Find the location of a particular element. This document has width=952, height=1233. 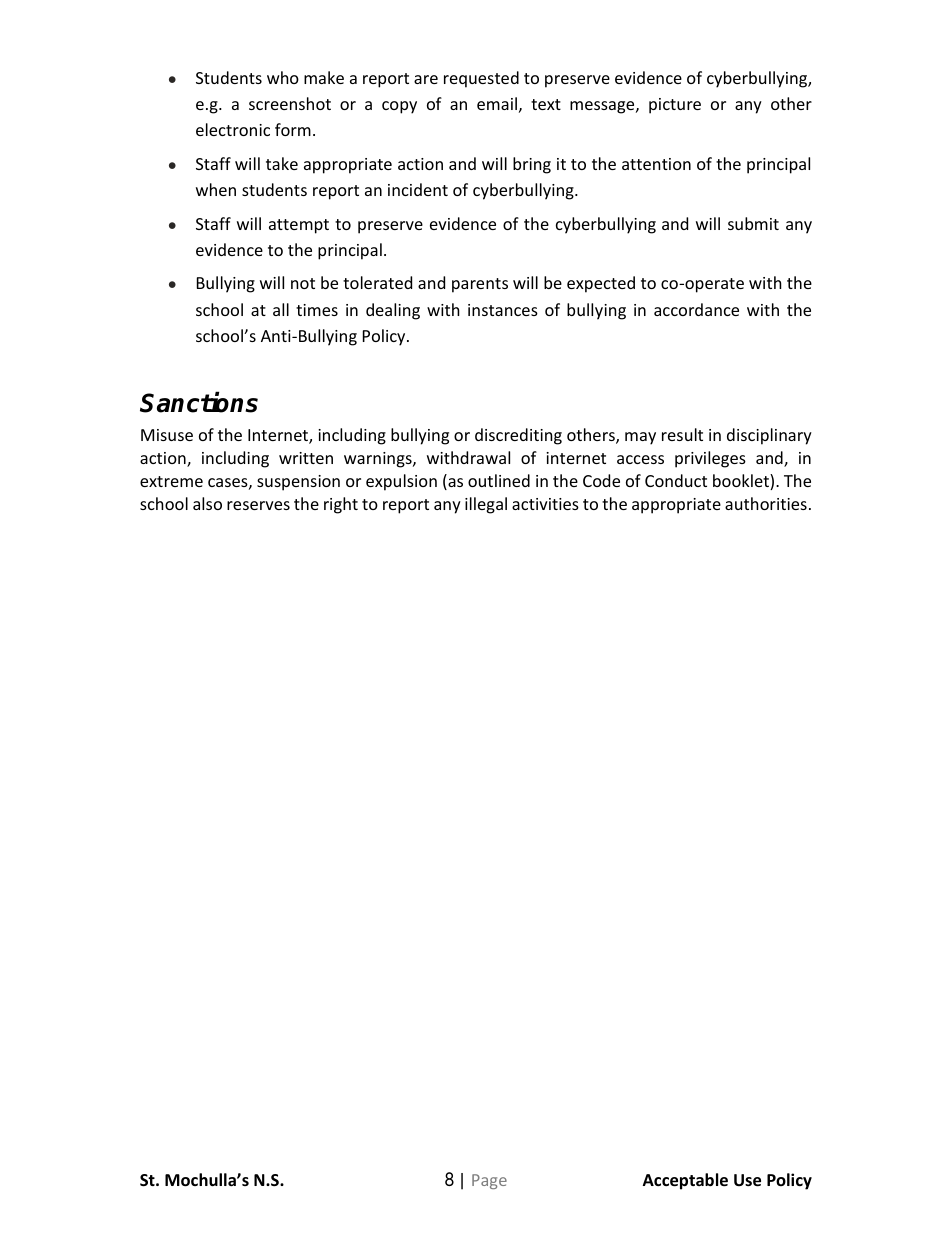

picture is located at coordinates (675, 106).
